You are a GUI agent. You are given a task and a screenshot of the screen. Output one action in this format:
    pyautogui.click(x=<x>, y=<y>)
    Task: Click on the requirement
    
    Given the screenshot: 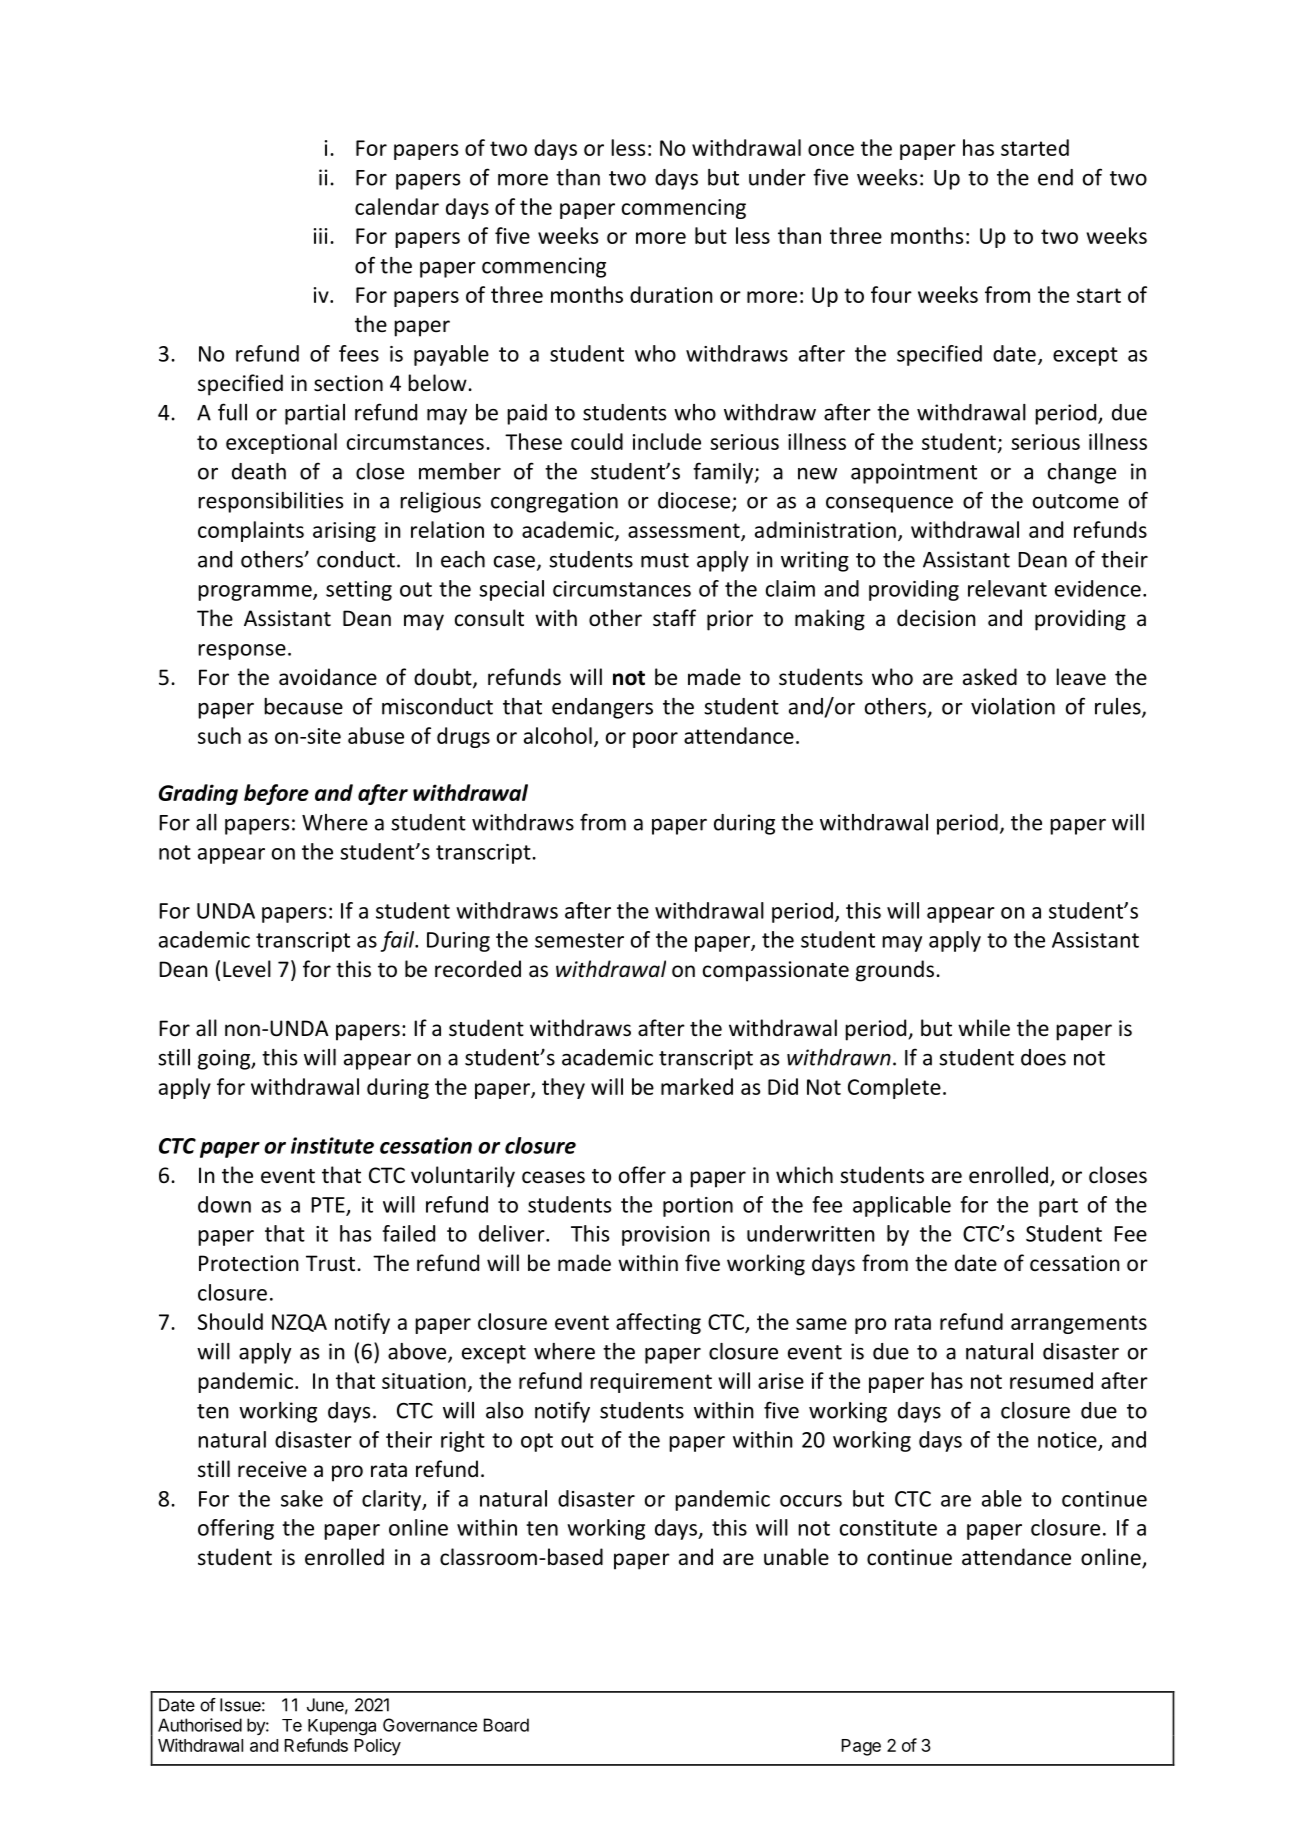 What is the action you would take?
    pyautogui.click(x=651, y=1383)
